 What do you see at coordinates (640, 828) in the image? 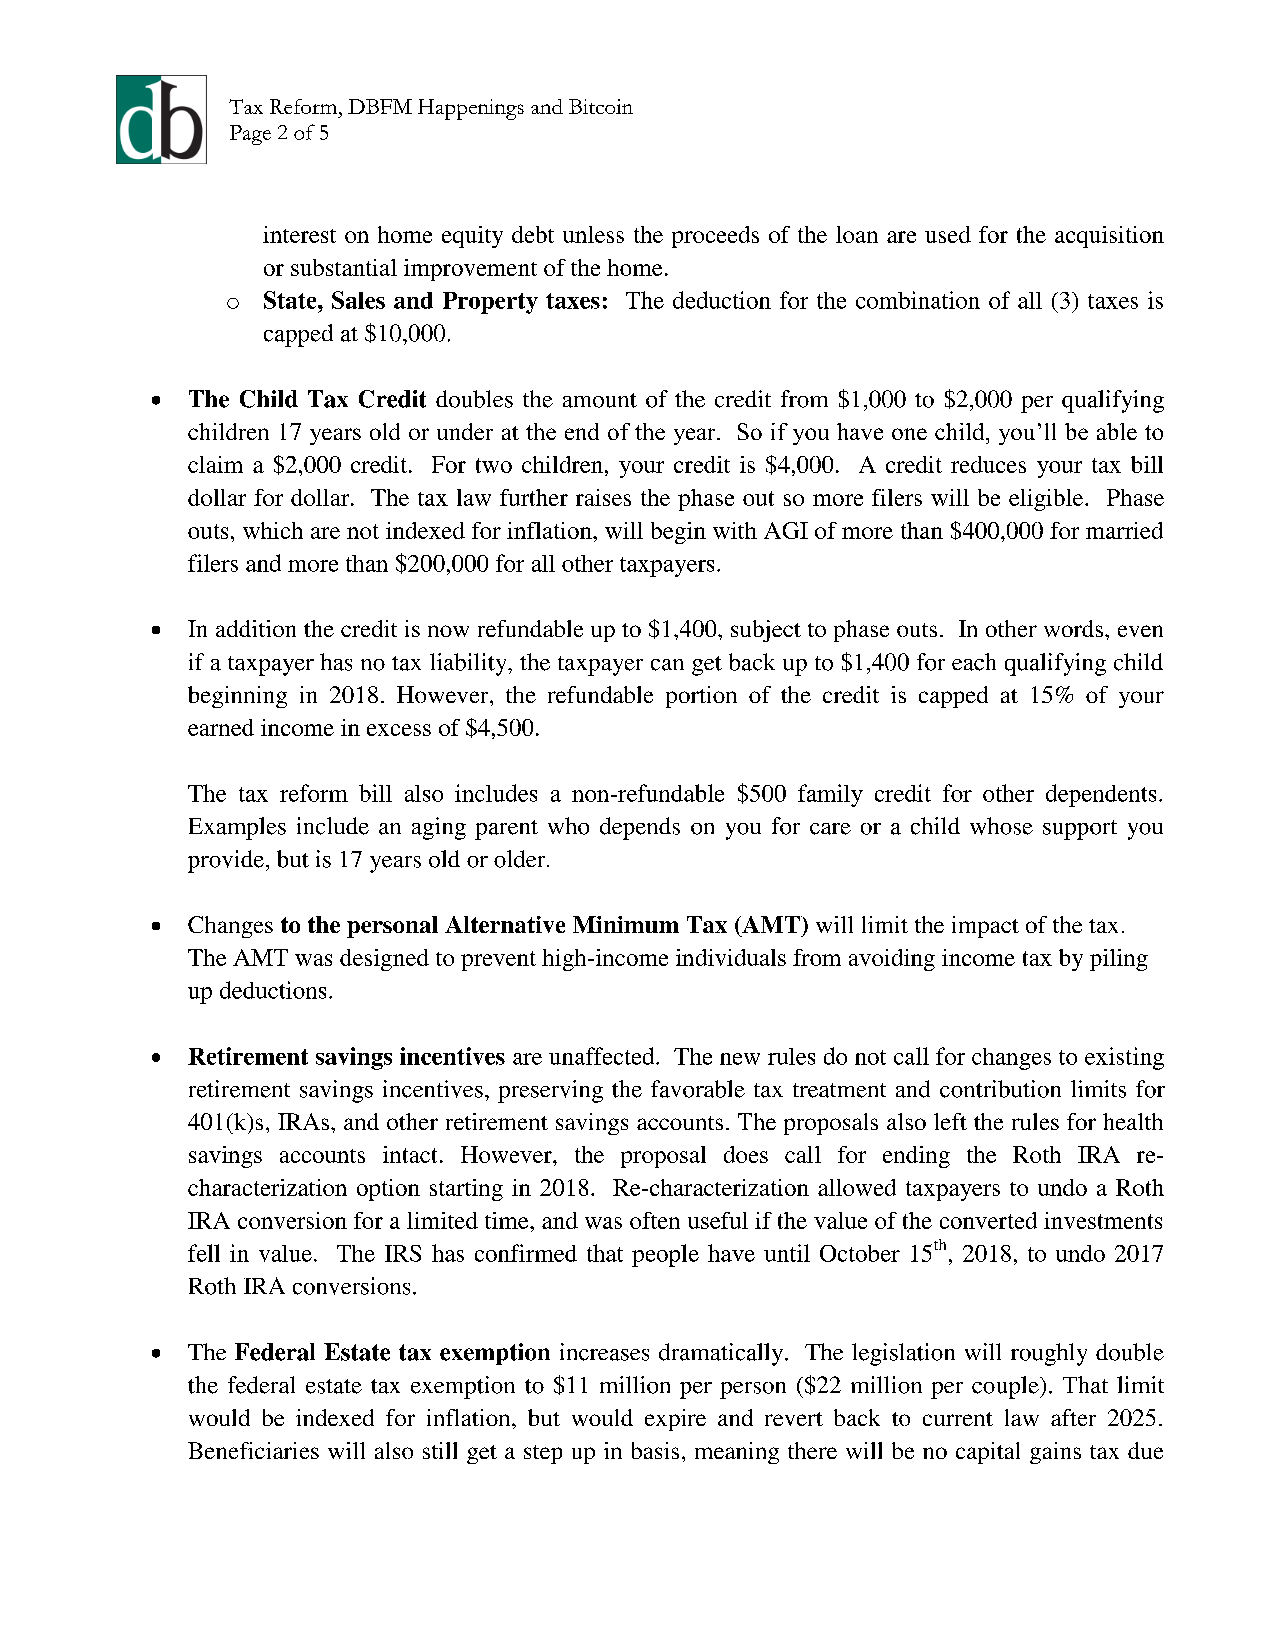
I see `depends` at bounding box center [640, 828].
